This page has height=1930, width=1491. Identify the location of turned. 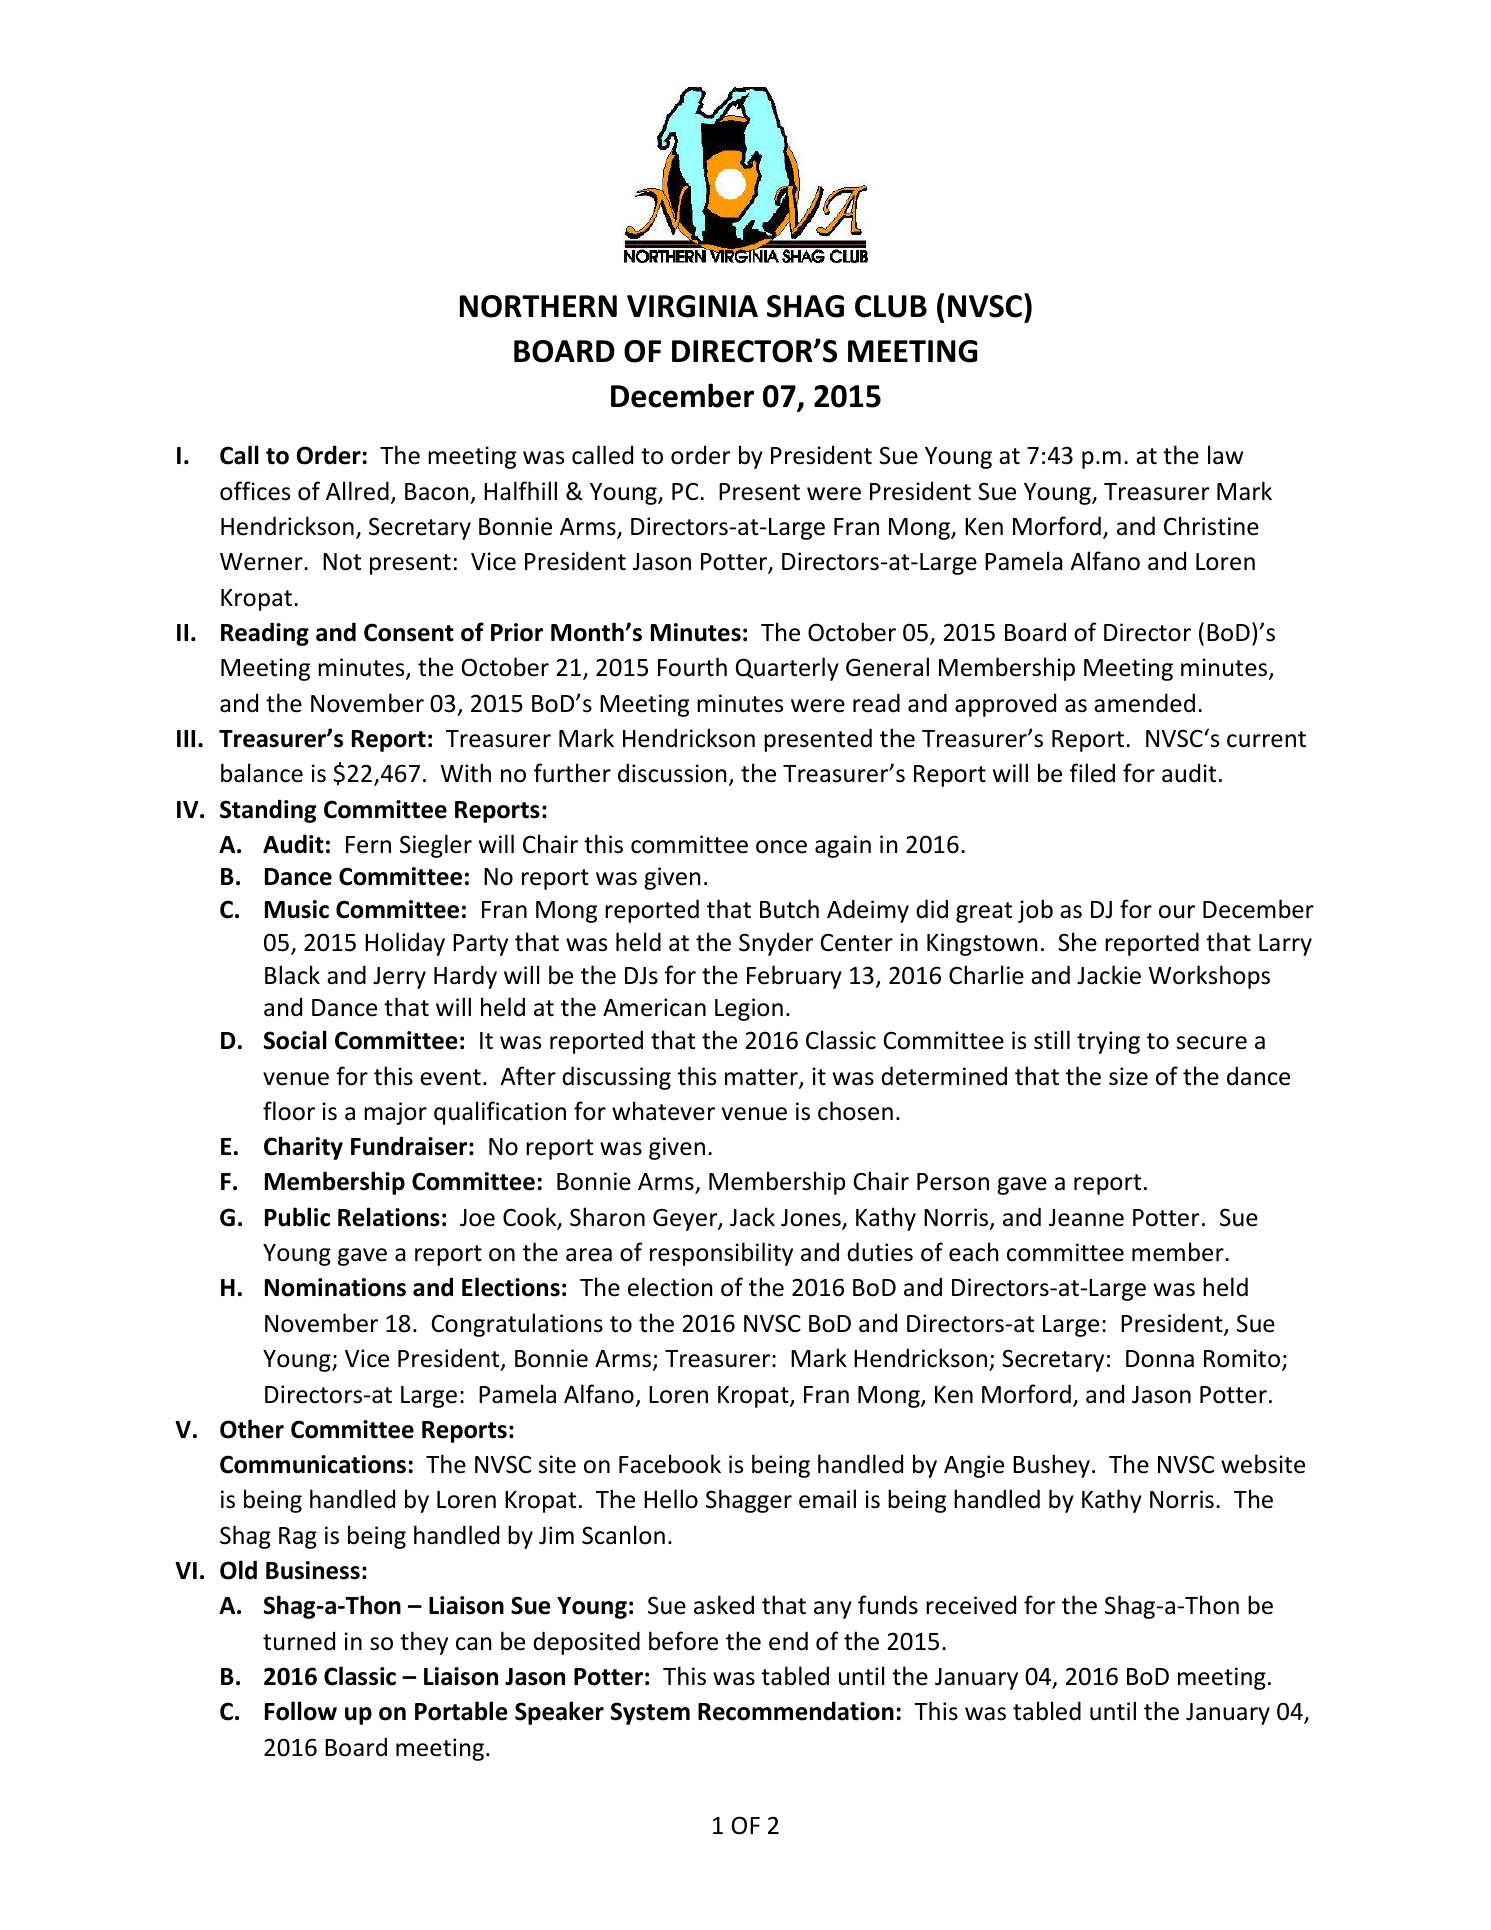
(299, 1641).
